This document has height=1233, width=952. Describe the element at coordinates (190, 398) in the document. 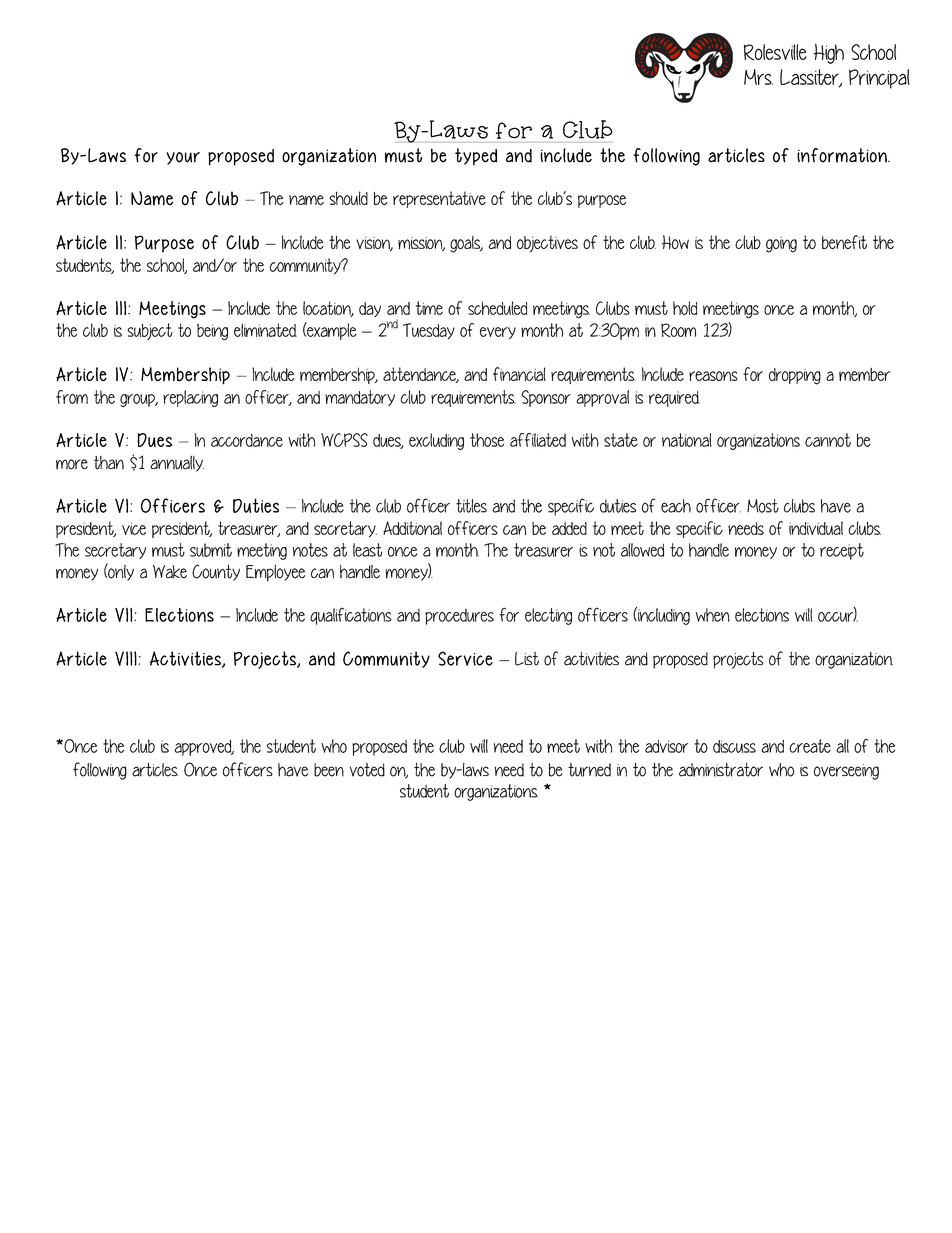

I see `replacing` at that location.
